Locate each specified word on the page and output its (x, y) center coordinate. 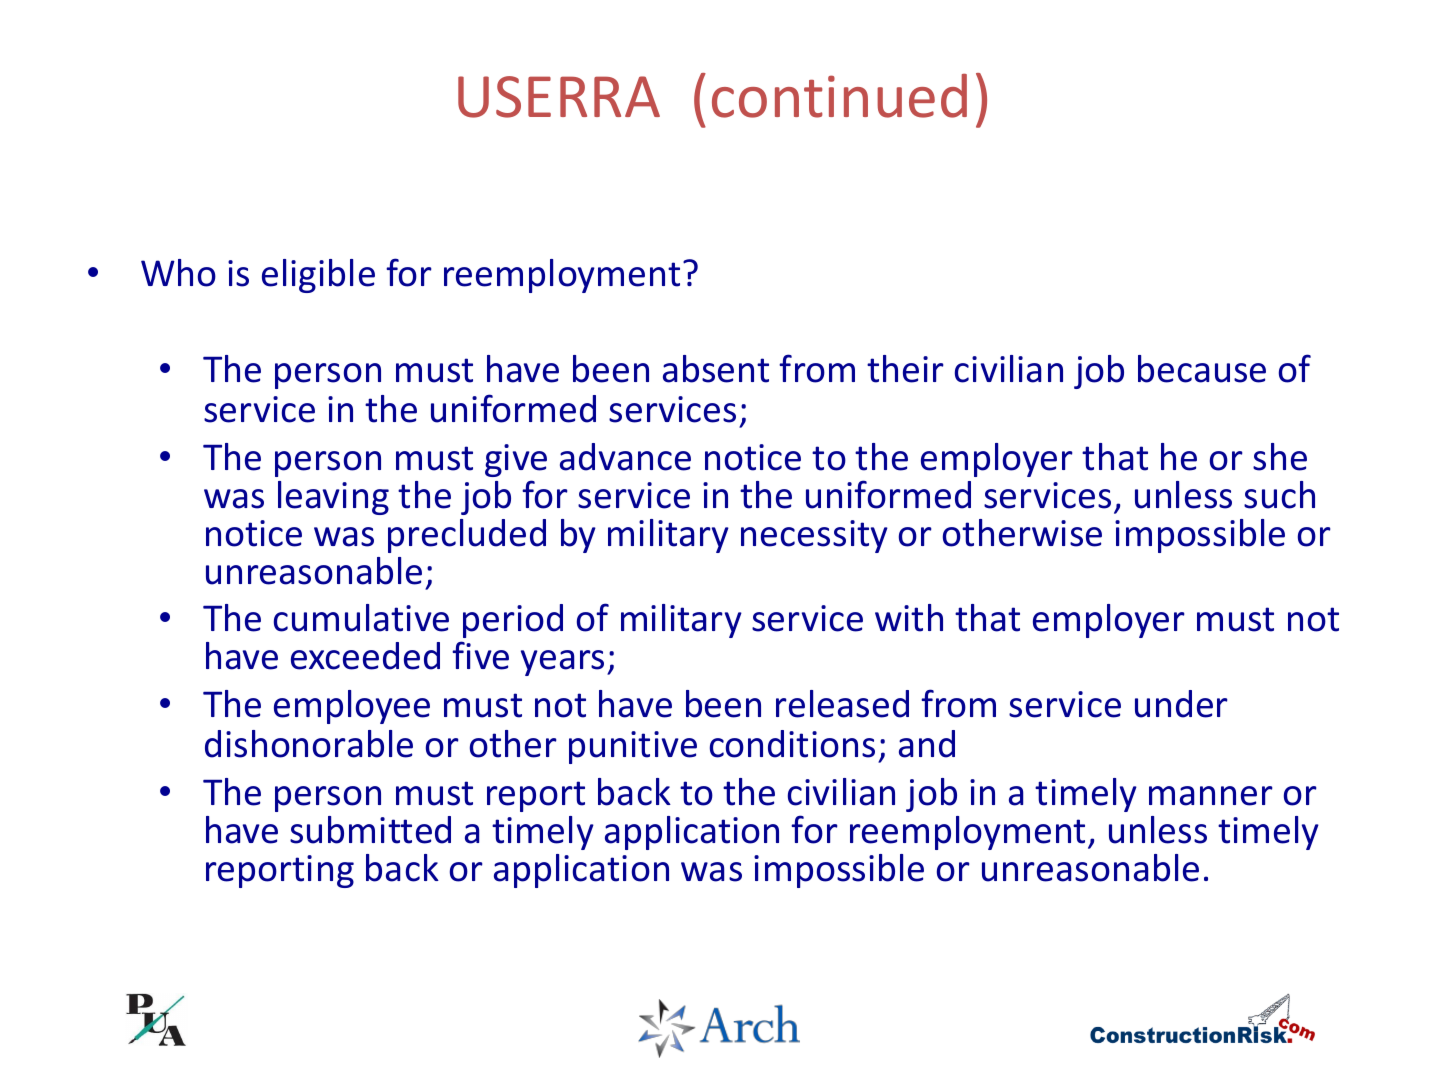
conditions (792, 744)
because (1202, 369)
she (1280, 457)
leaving (333, 498)
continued (839, 96)
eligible (318, 276)
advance (625, 457)
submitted (370, 830)
